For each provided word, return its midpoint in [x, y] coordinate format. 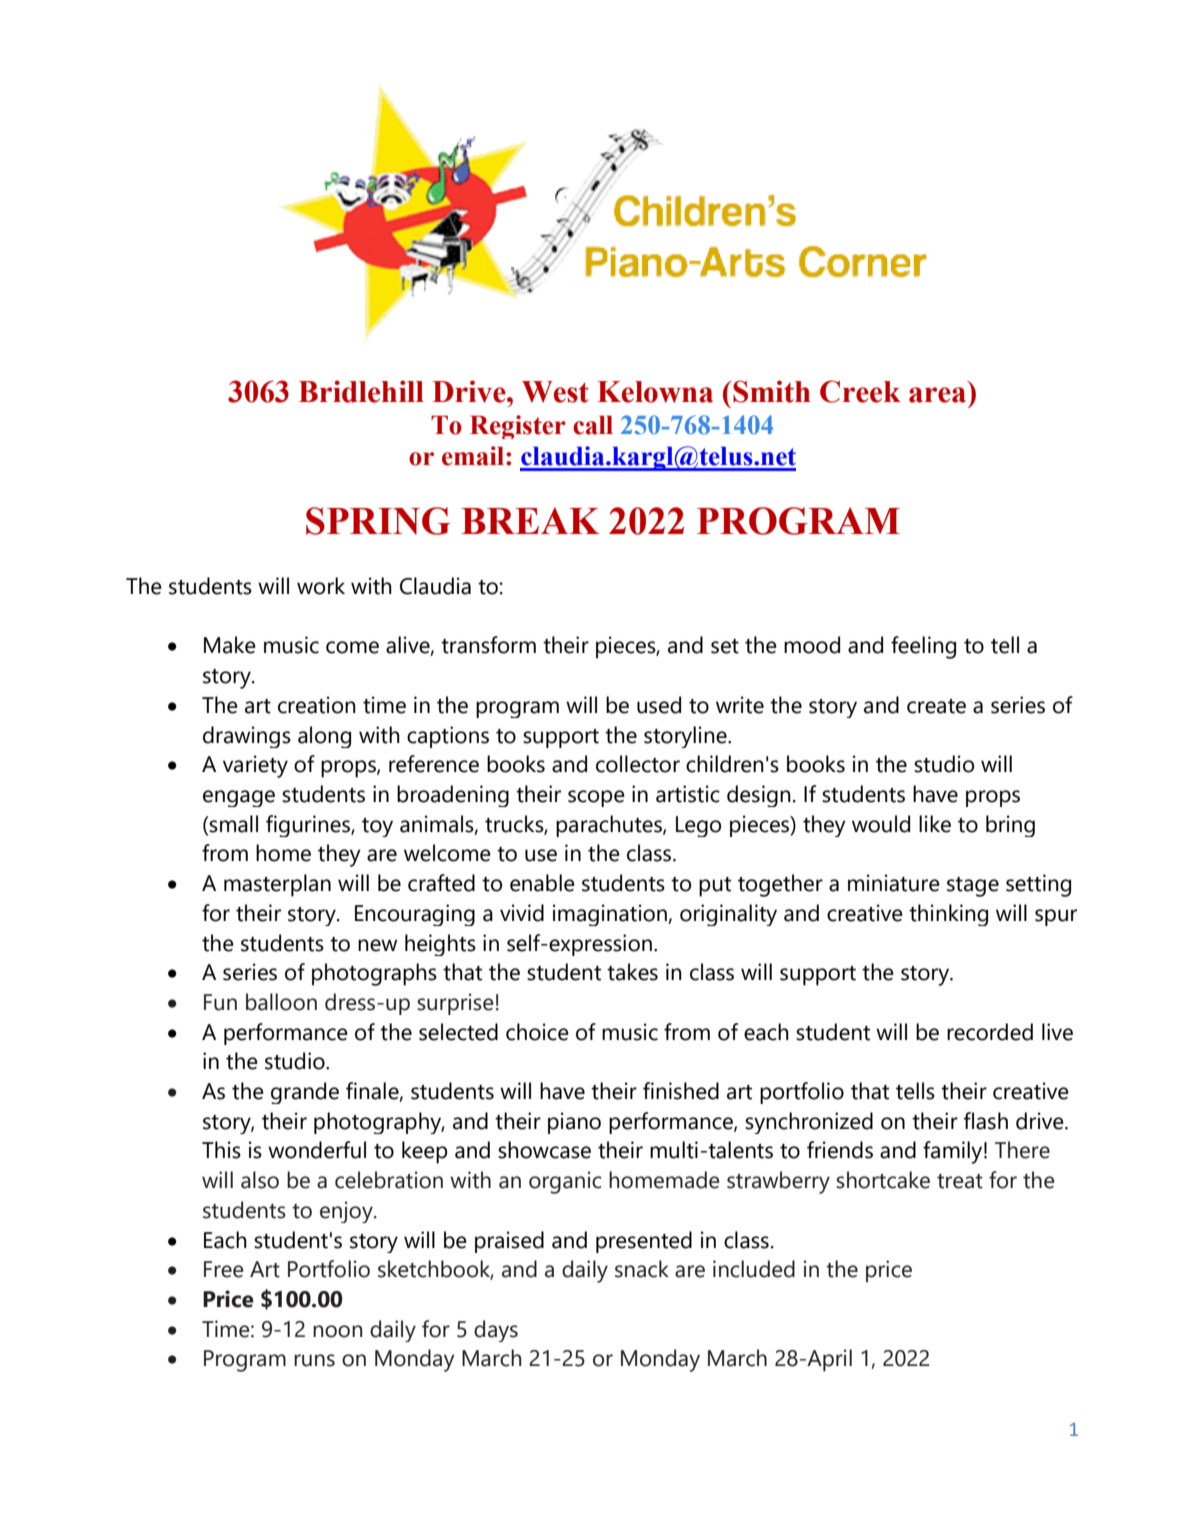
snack [642, 1269]
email [474, 456]
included [754, 1269]
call [593, 425]
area [937, 395]
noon [337, 1331]
